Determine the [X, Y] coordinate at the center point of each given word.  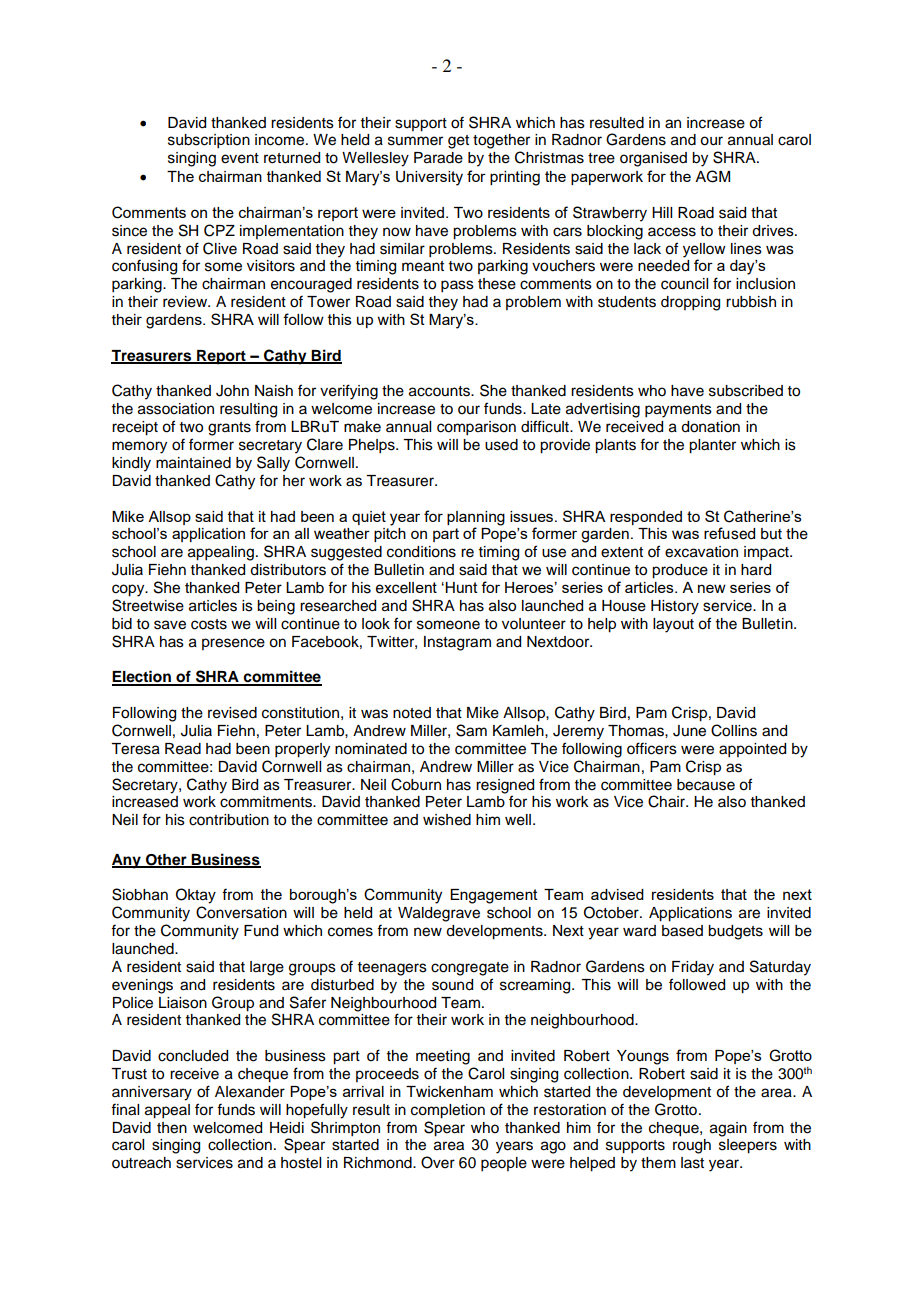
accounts [441, 391]
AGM [712, 176]
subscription [209, 141]
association [176, 409]
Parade [438, 158]
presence [233, 644]
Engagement [494, 896]
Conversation [241, 912]
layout [673, 625]
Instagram [457, 643]
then [172, 1128]
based [682, 931]
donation [710, 427]
